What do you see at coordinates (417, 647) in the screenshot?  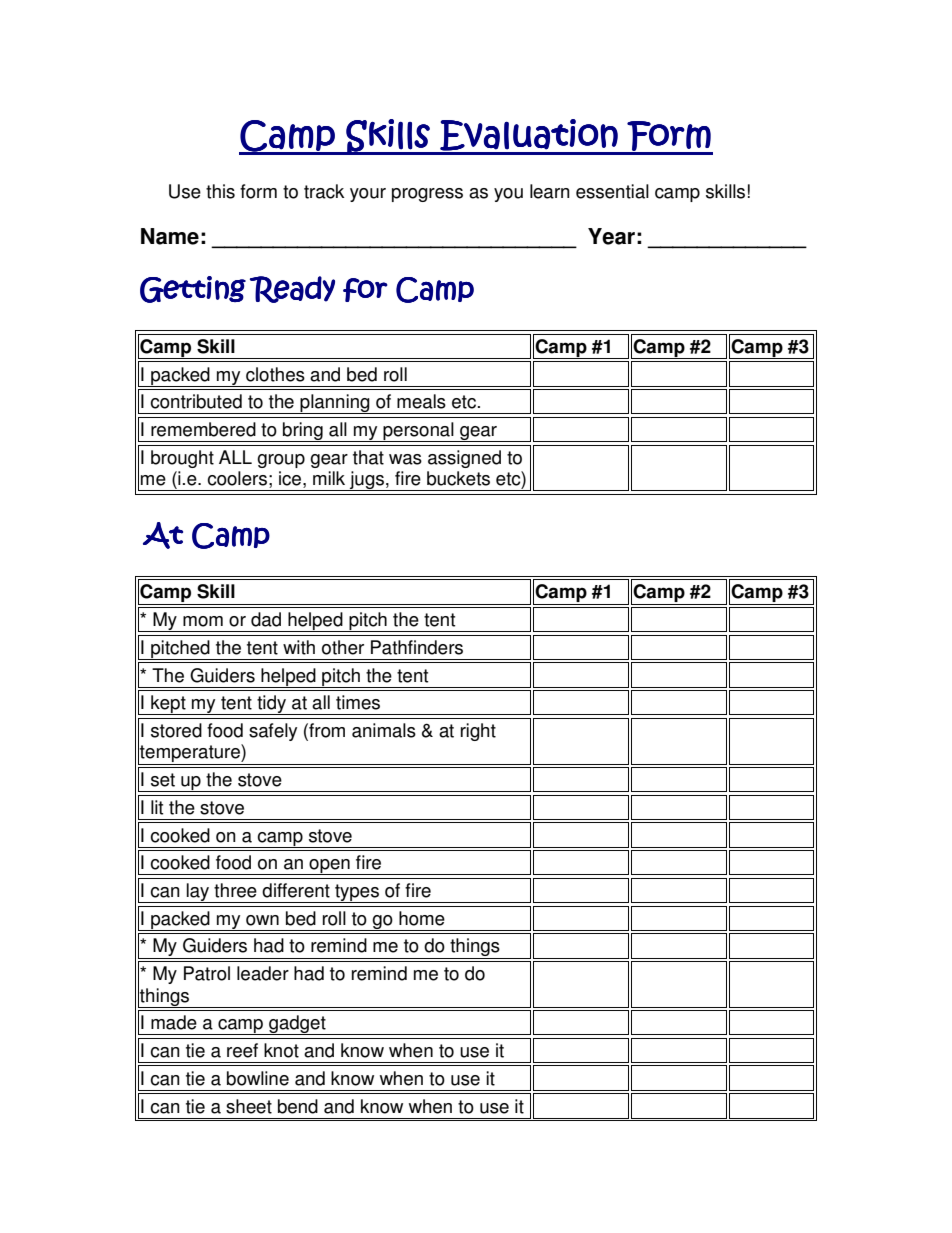 I see `Pathfinders` at bounding box center [417, 647].
